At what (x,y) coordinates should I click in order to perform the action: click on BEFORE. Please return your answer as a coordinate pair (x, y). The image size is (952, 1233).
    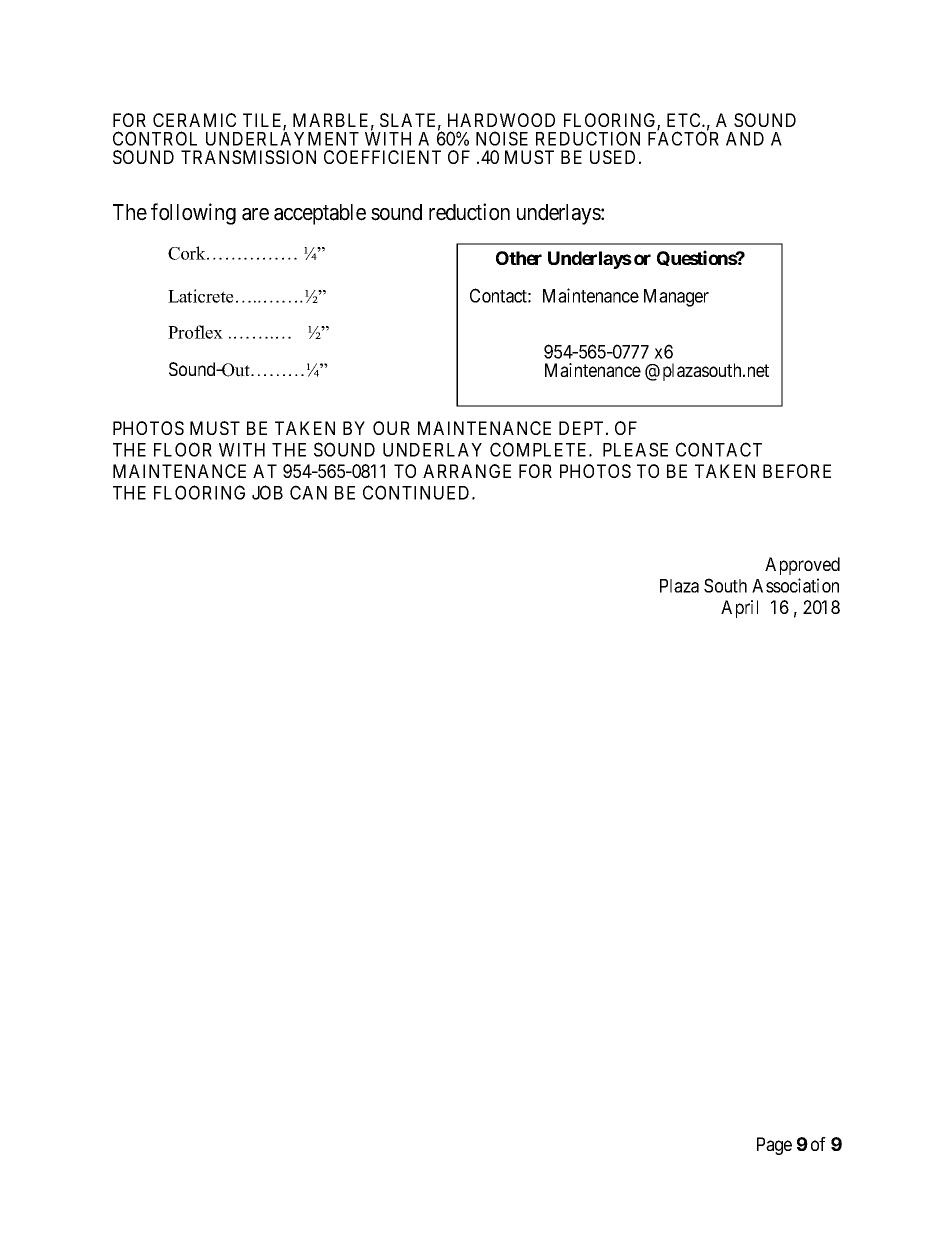
    Looking at the image, I should click on (797, 471).
